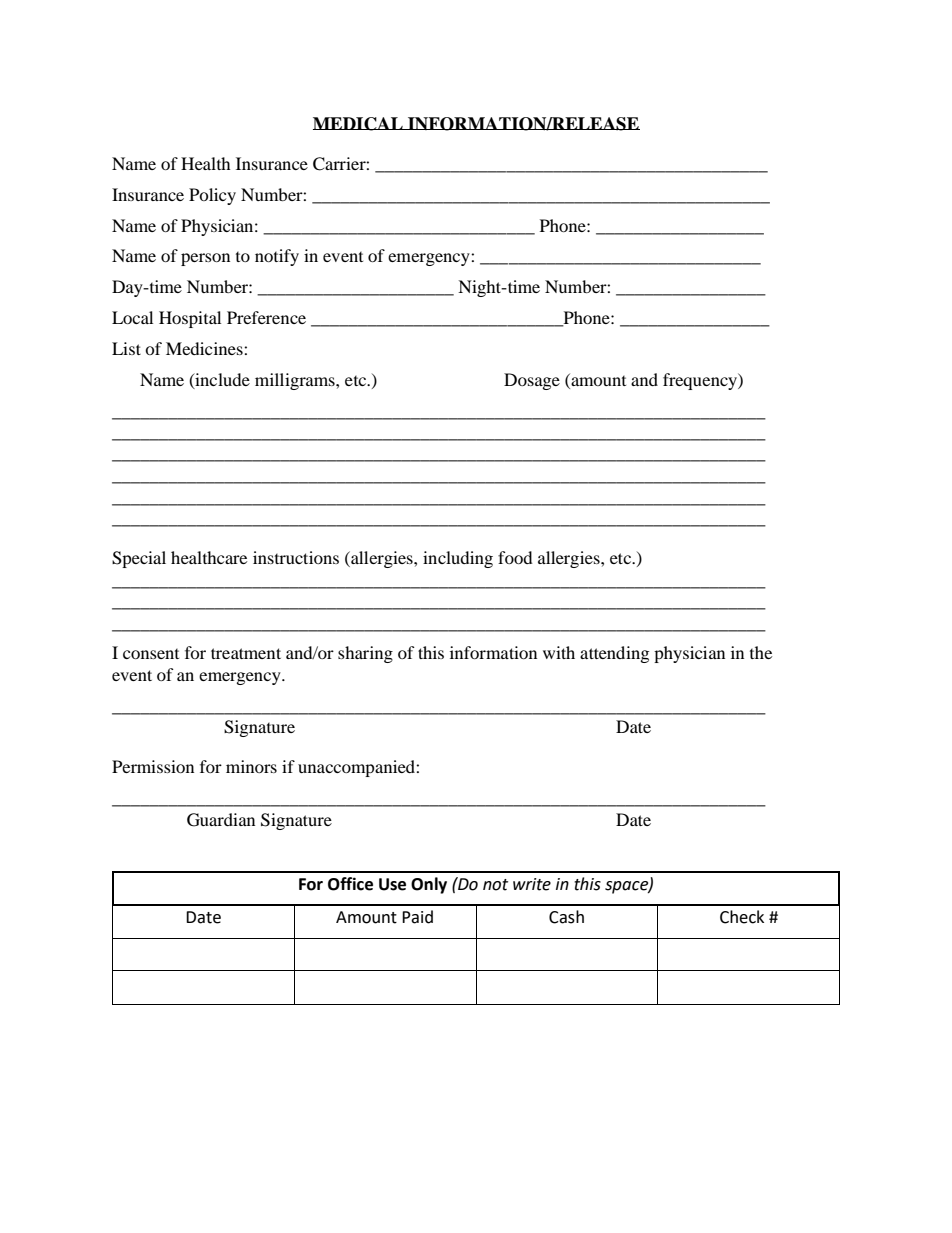 The width and height of the page is (952, 1233). I want to click on Dosage, so click(532, 381).
